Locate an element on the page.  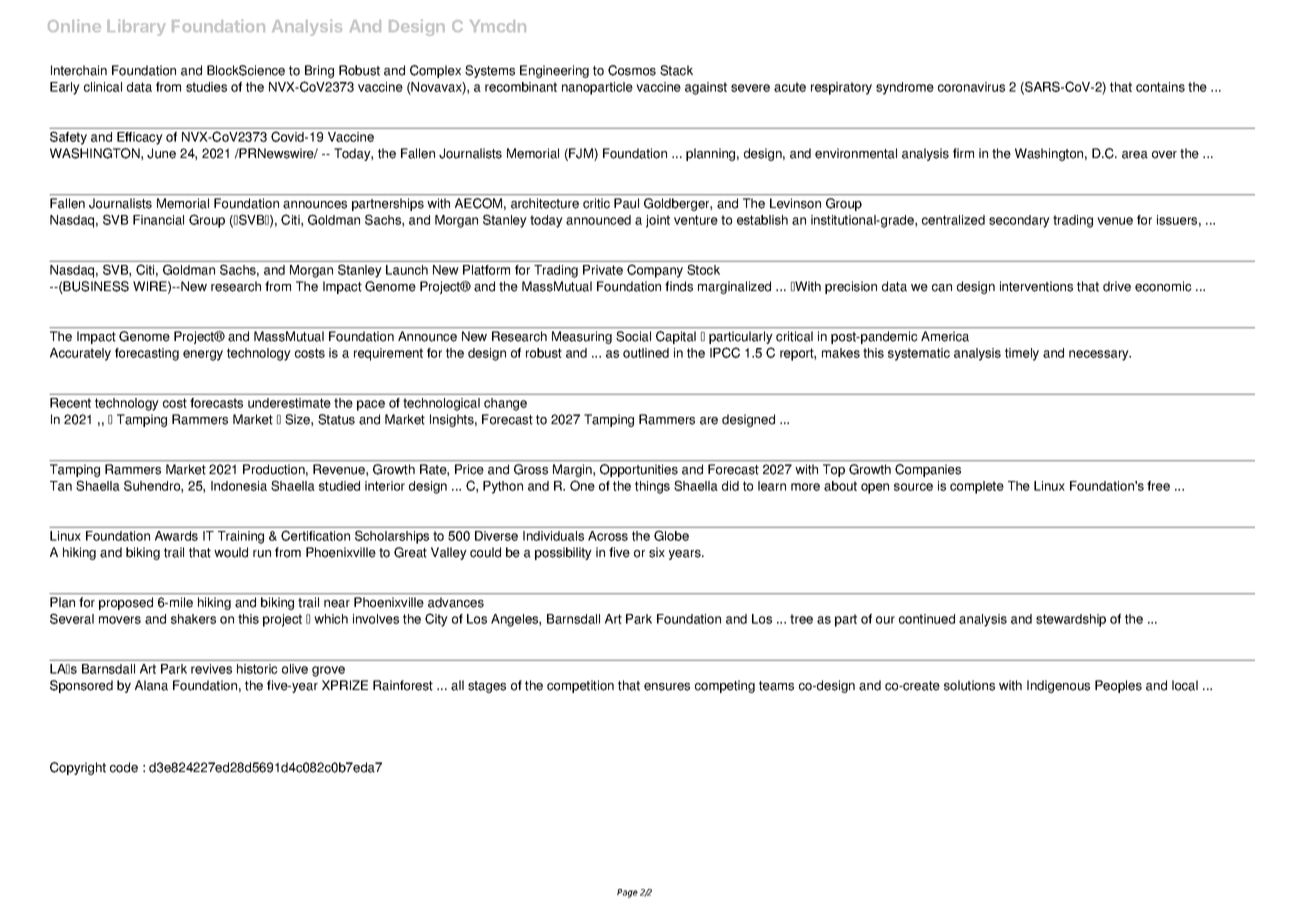
code is located at coordinates (124, 767).
